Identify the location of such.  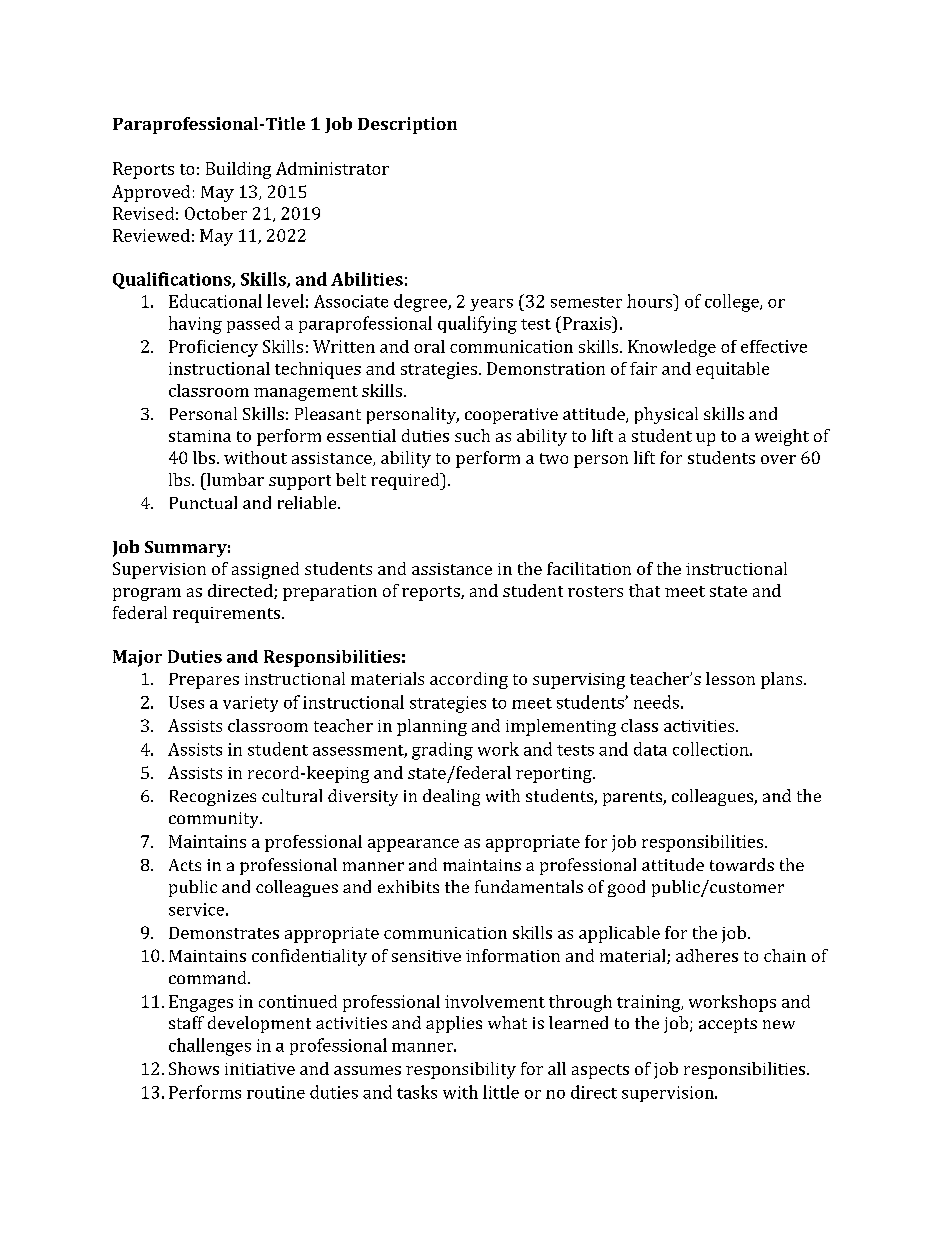
(472, 435).
